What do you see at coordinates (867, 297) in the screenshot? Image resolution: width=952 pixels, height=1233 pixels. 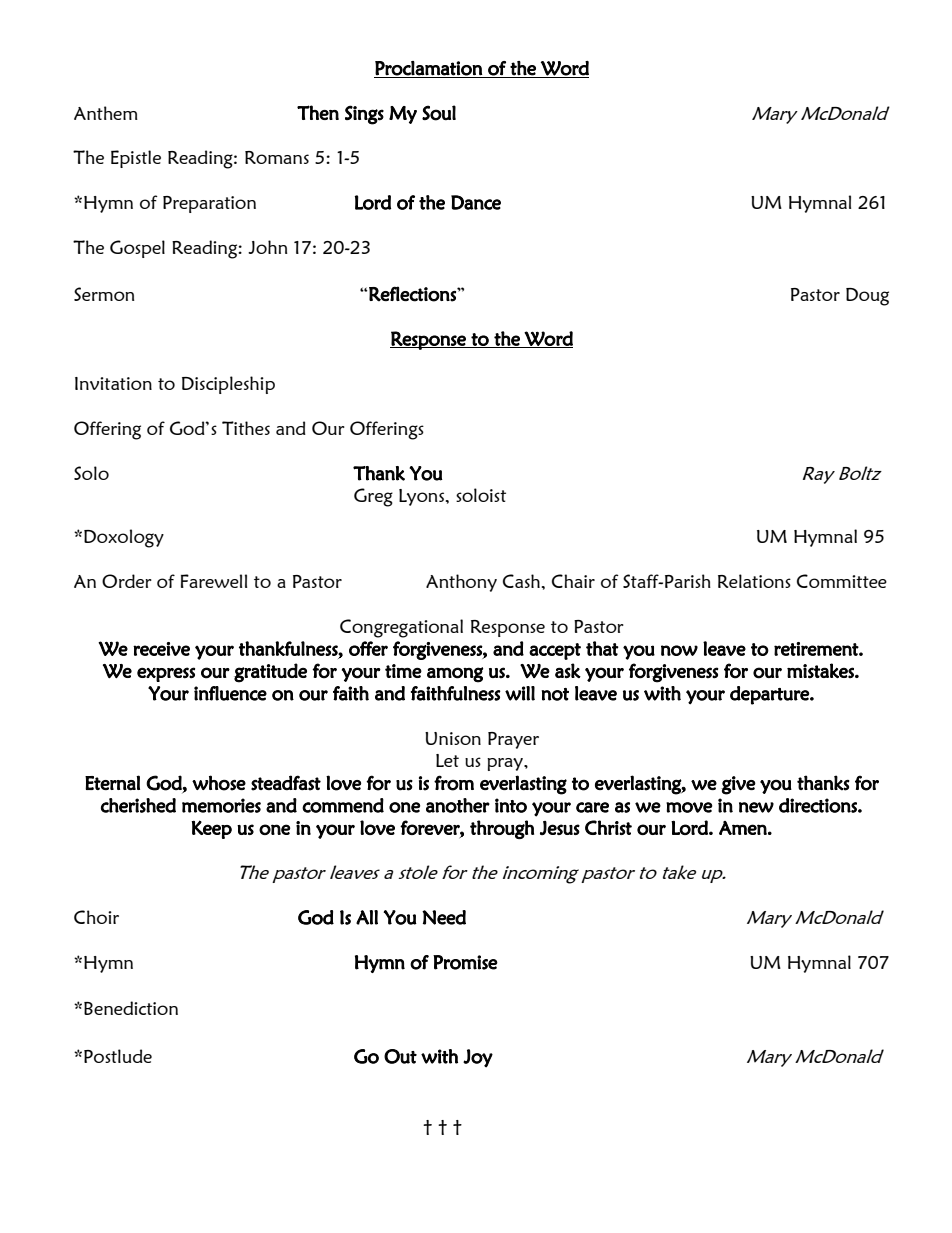 I see `Doug` at bounding box center [867, 297].
